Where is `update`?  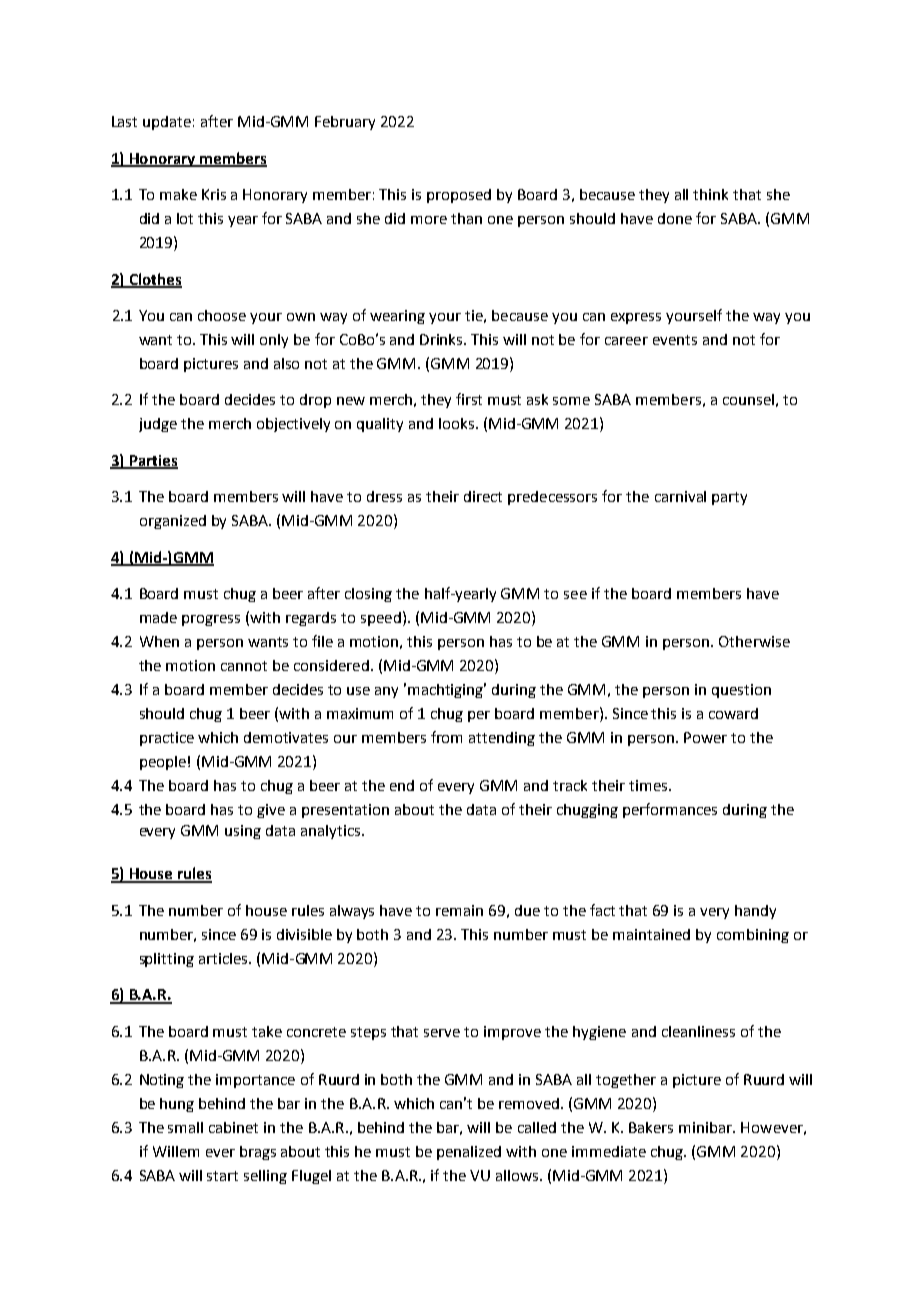 update is located at coordinates (167, 123).
